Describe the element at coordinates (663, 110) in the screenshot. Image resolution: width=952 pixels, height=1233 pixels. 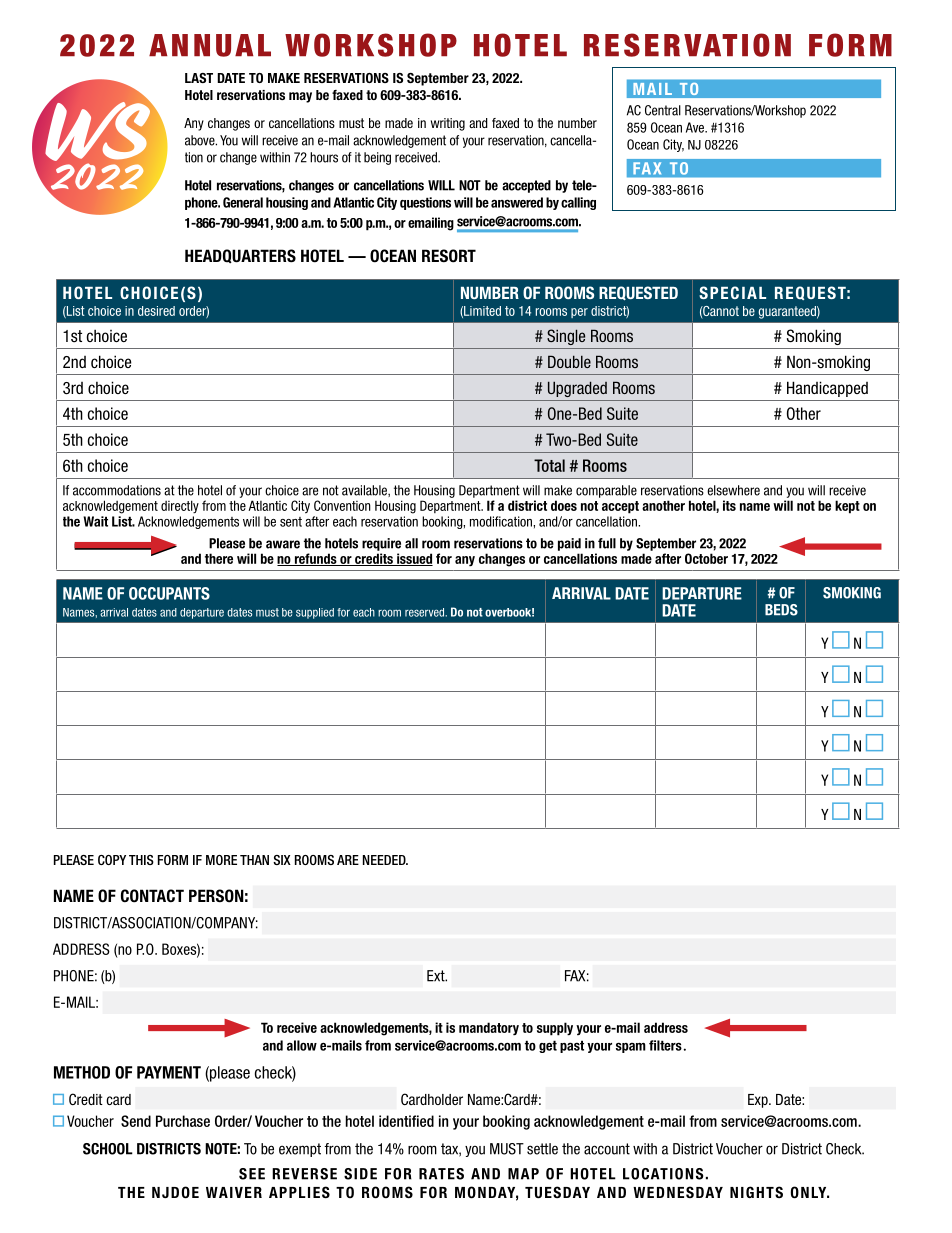
I see `Central` at that location.
